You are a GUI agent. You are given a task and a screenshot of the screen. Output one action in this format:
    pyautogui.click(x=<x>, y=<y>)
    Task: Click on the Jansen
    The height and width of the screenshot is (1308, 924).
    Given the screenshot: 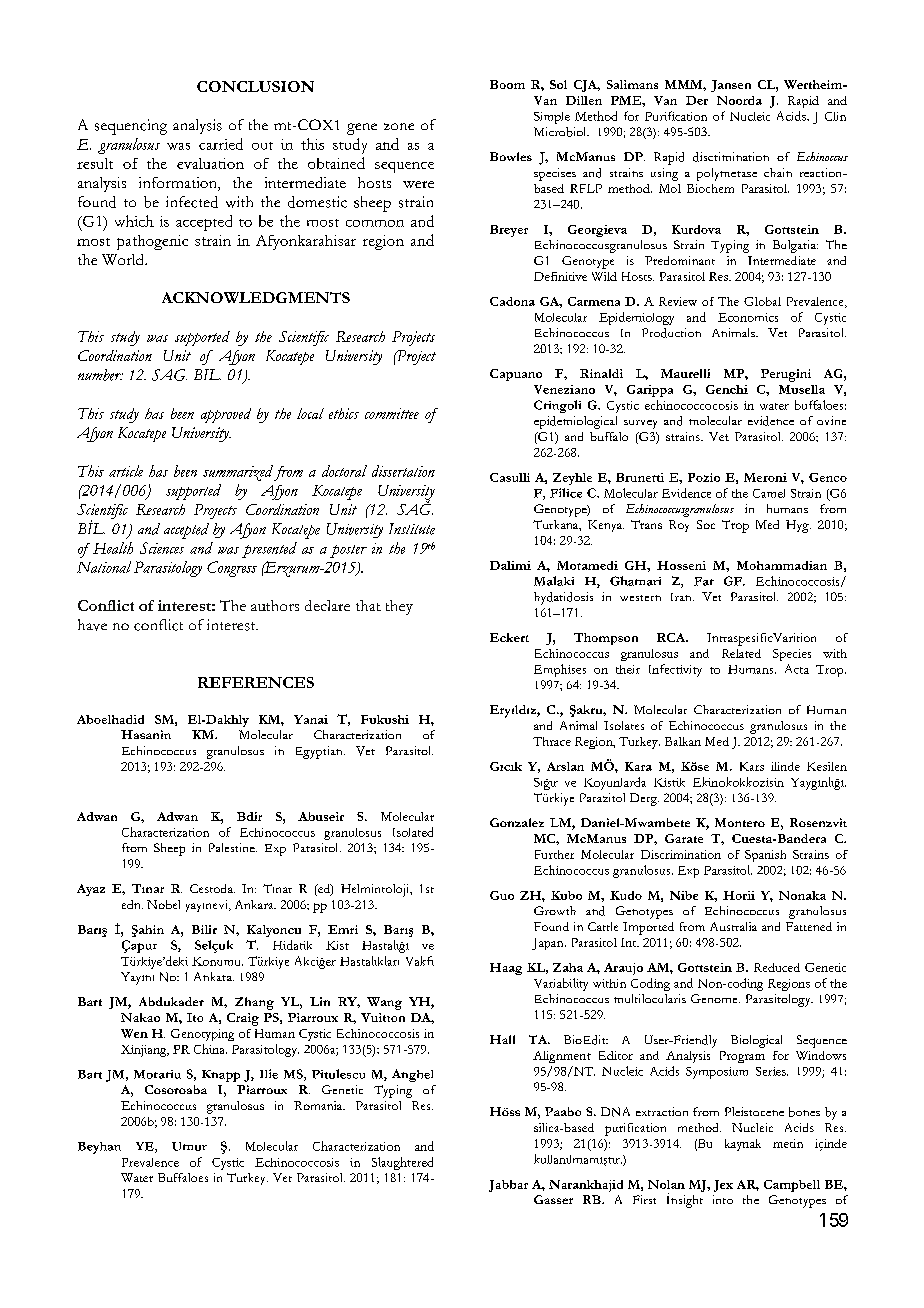 What is the action you would take?
    pyautogui.click(x=731, y=86)
